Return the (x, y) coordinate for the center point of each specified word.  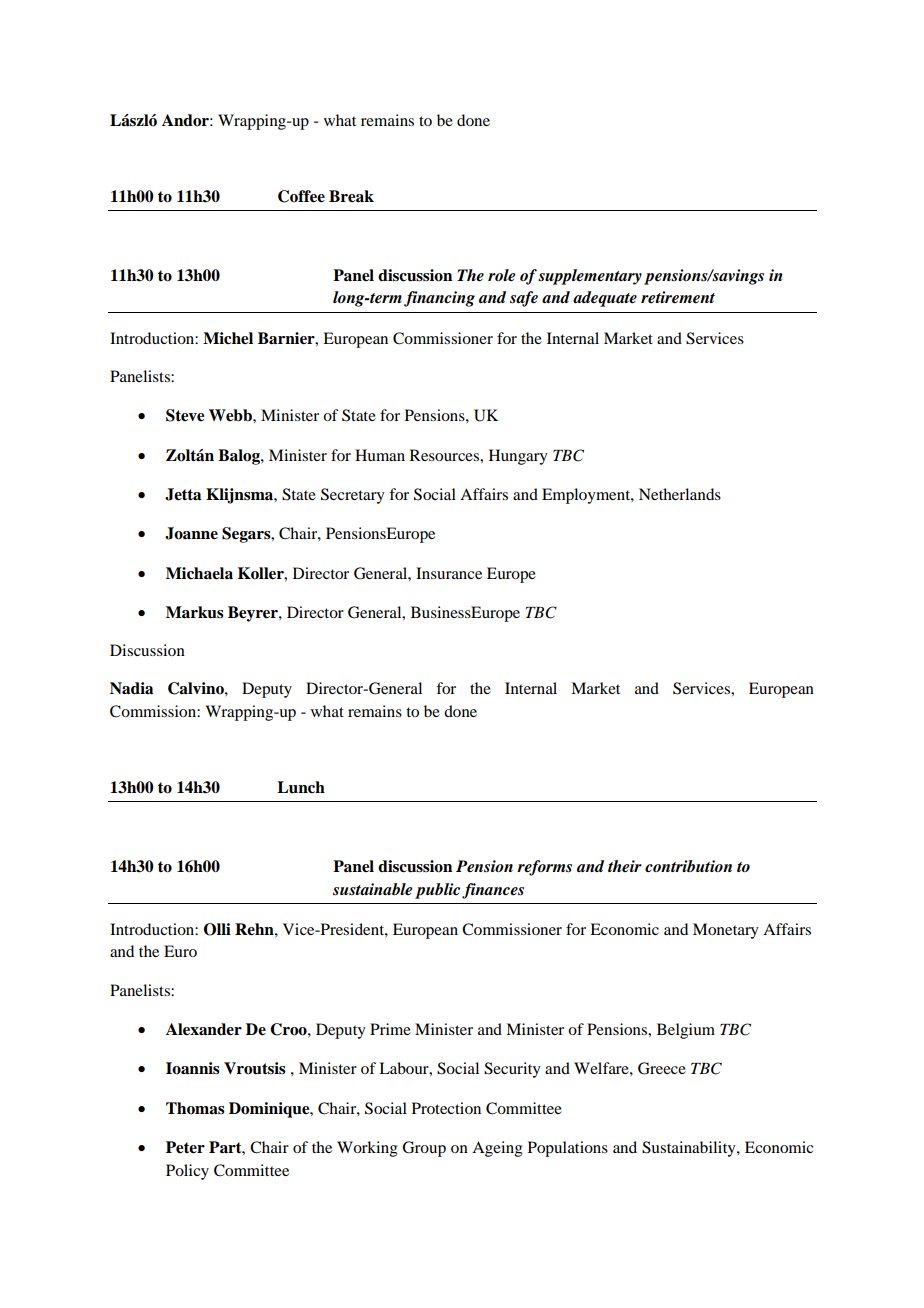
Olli (217, 929)
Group (424, 1149)
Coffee (301, 196)
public (439, 891)
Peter (185, 1147)
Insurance (449, 573)
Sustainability (690, 1149)
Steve (185, 415)
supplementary (590, 277)
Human (380, 455)
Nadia (131, 688)
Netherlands (680, 494)
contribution (688, 866)
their (625, 866)
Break (351, 196)
